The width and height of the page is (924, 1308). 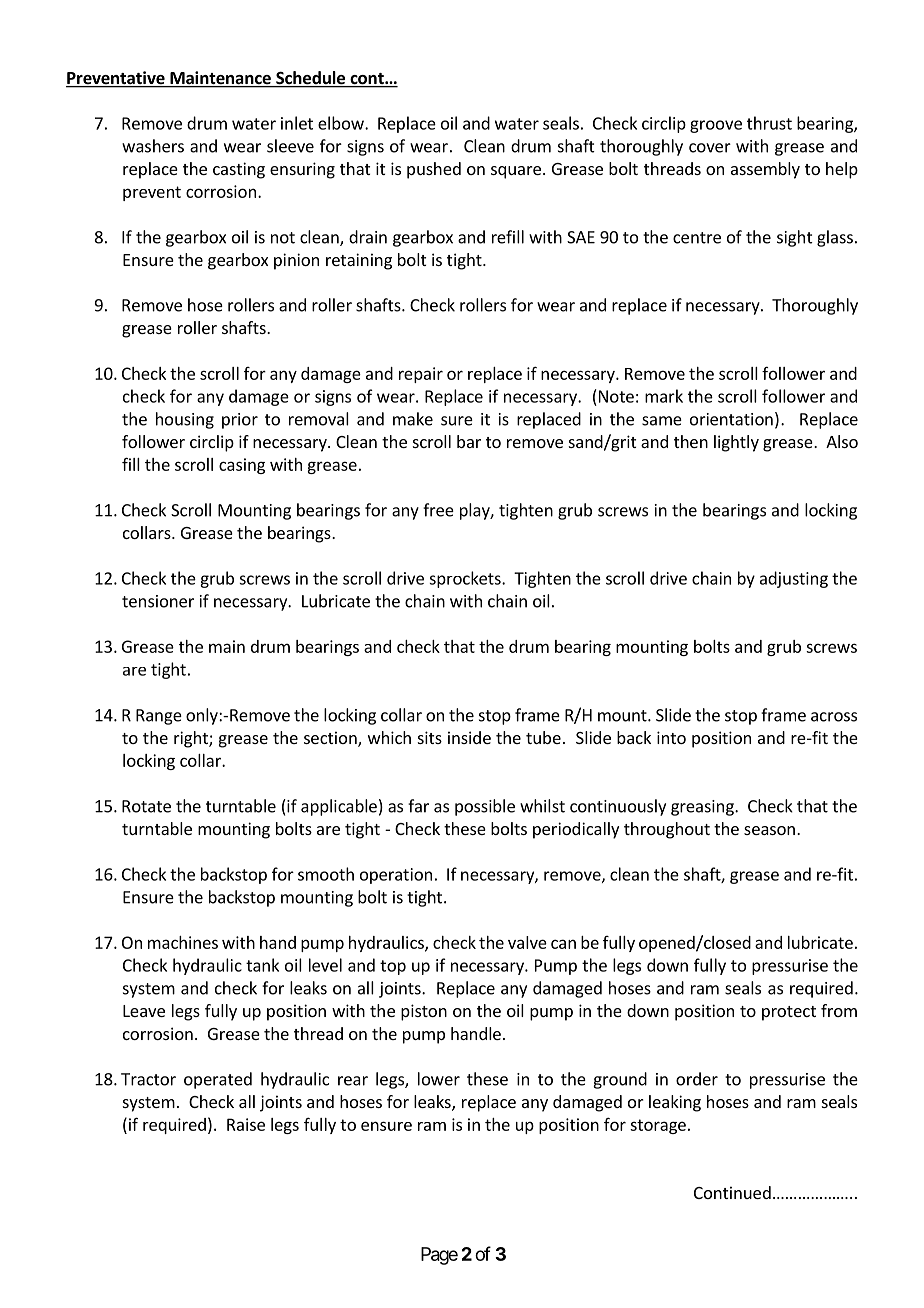 What do you see at coordinates (158, 601) in the page?
I see `tensioner` at bounding box center [158, 601].
